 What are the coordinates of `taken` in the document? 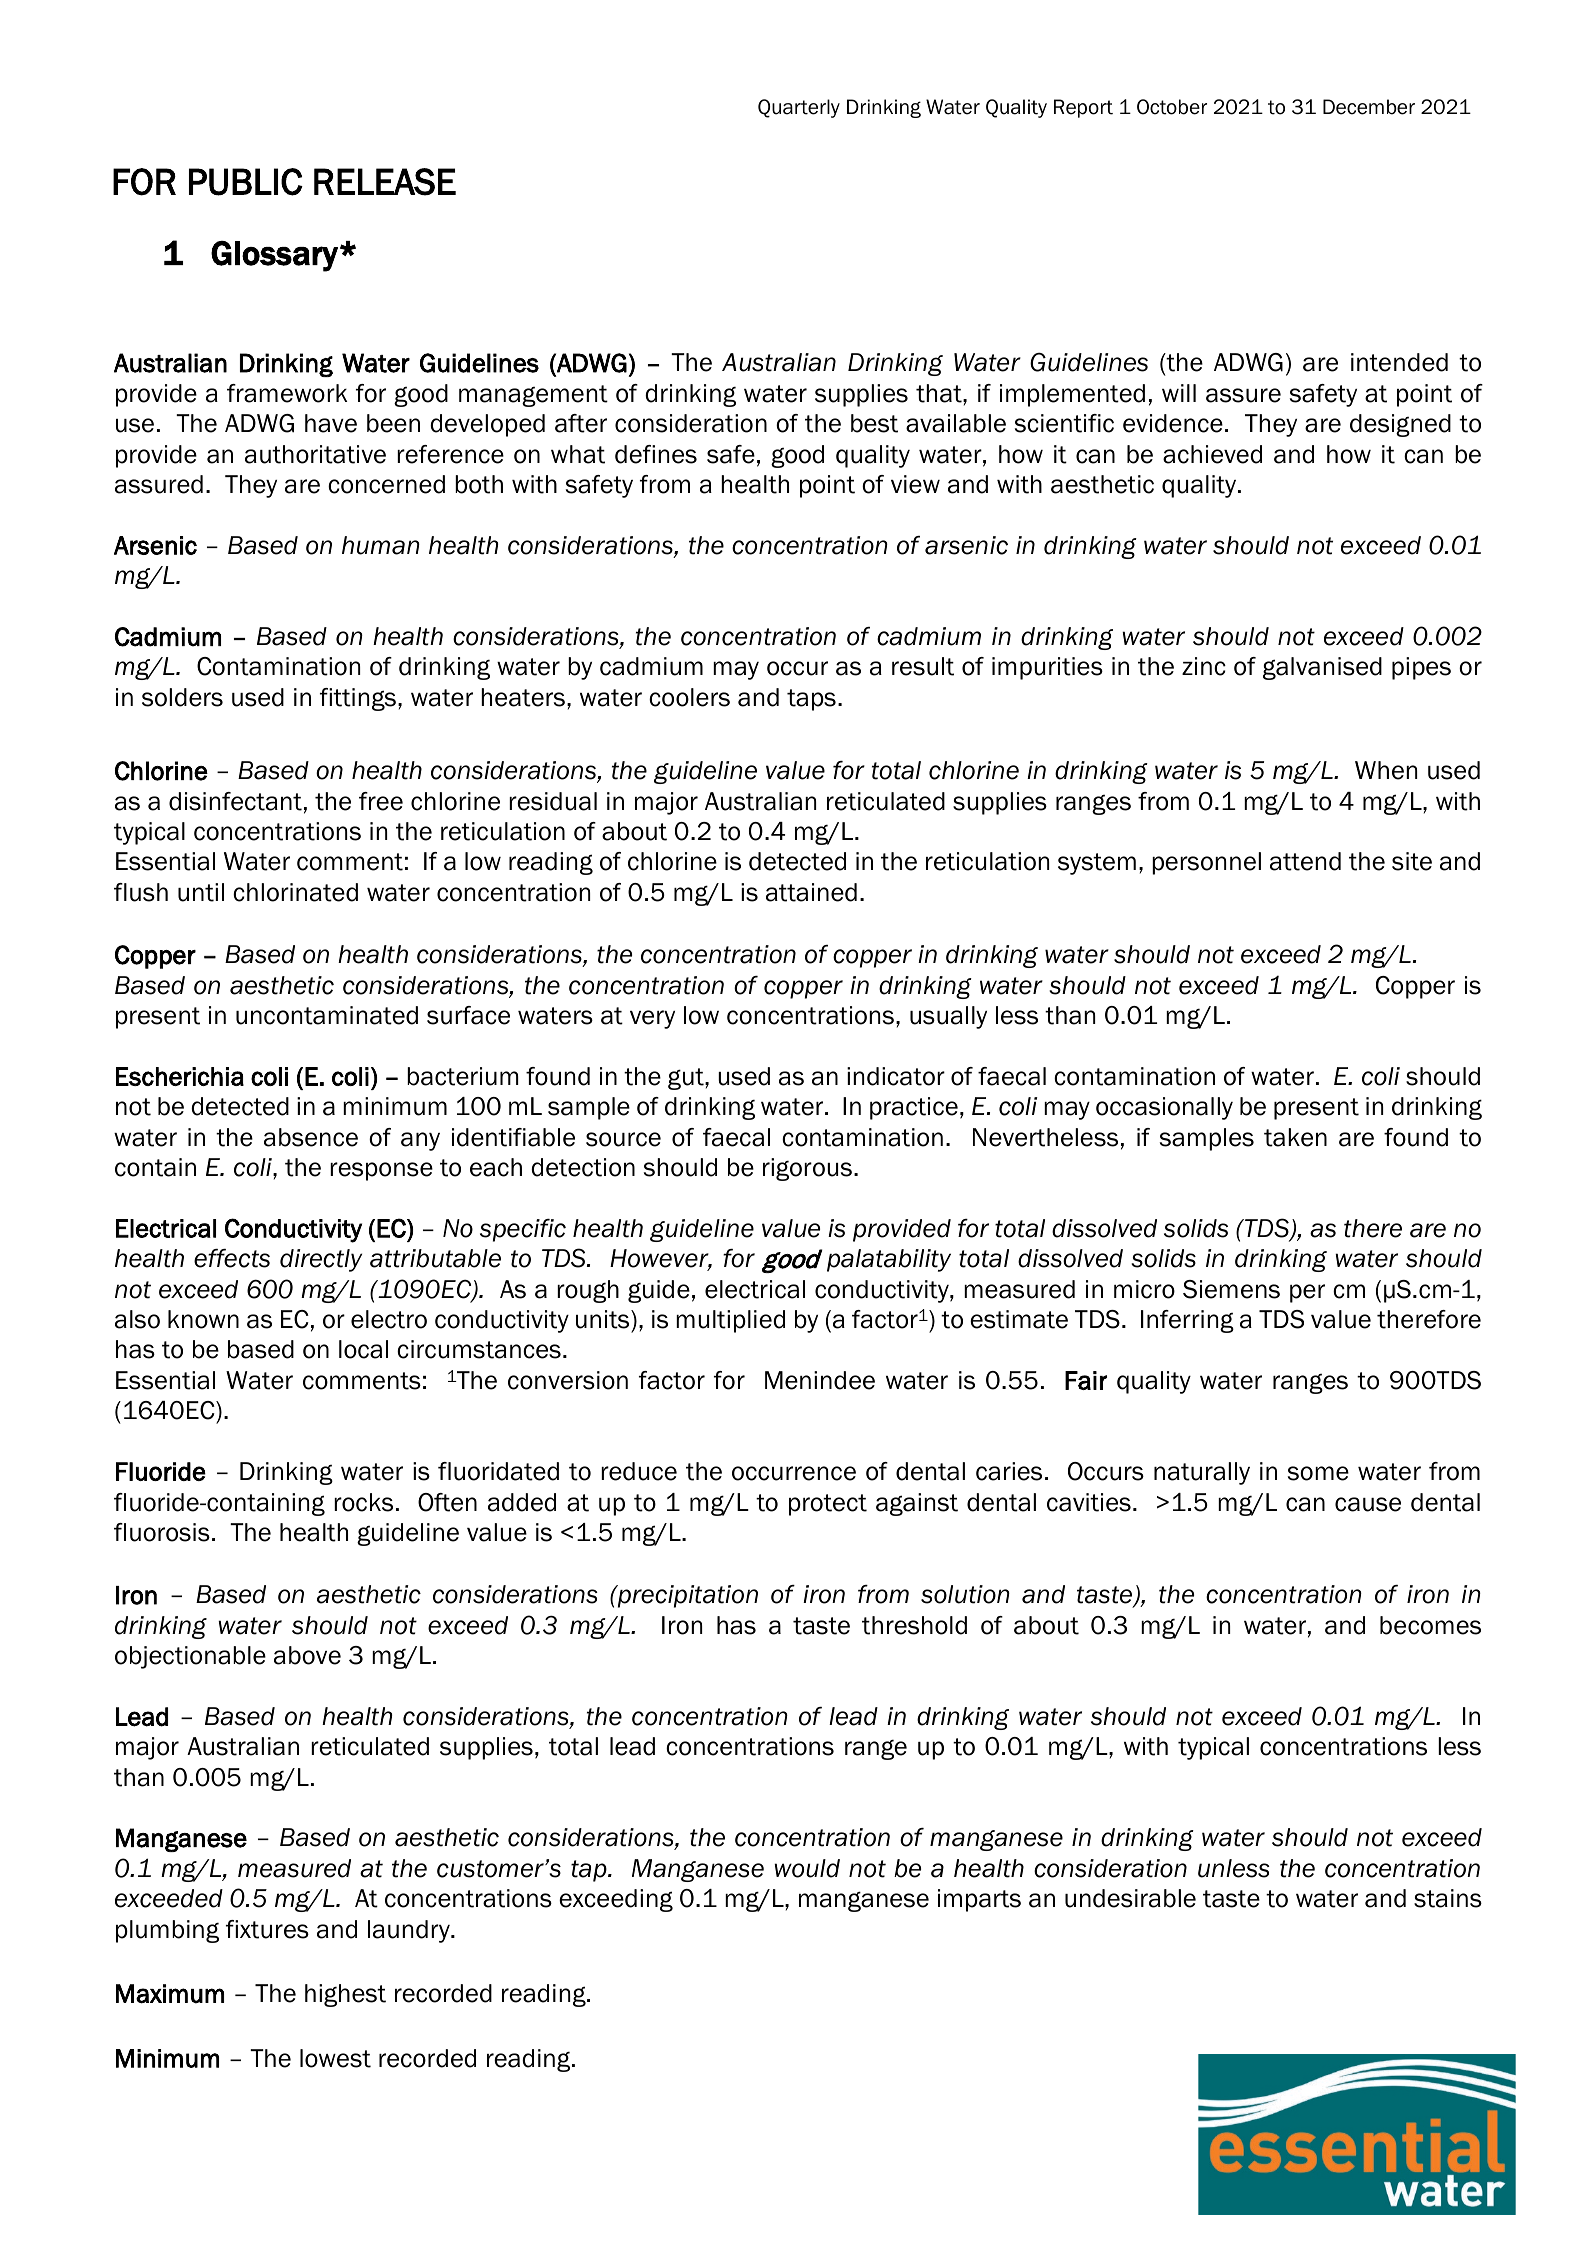 It's located at (1295, 1137).
